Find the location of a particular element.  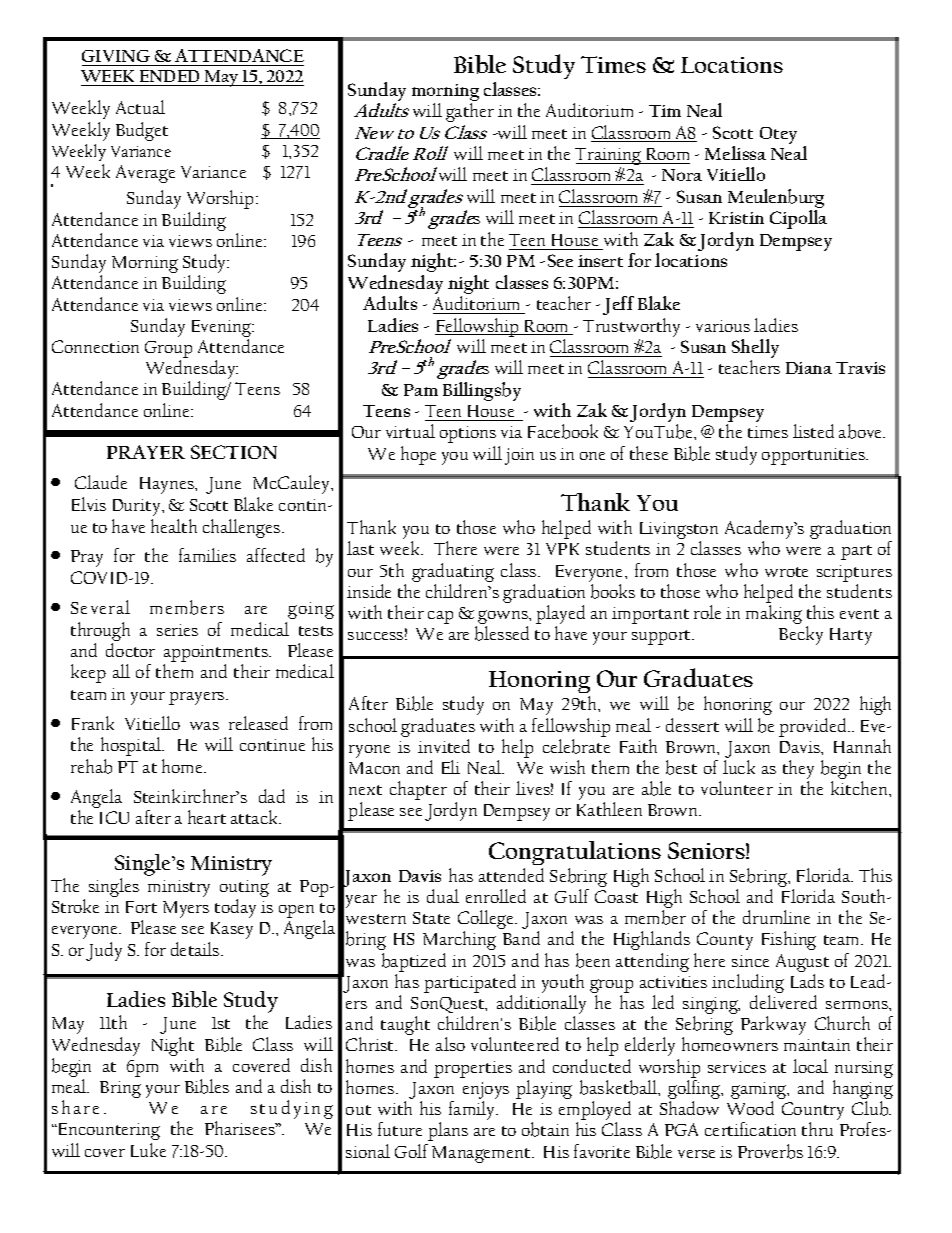

Luke is located at coordinates (148, 1150).
